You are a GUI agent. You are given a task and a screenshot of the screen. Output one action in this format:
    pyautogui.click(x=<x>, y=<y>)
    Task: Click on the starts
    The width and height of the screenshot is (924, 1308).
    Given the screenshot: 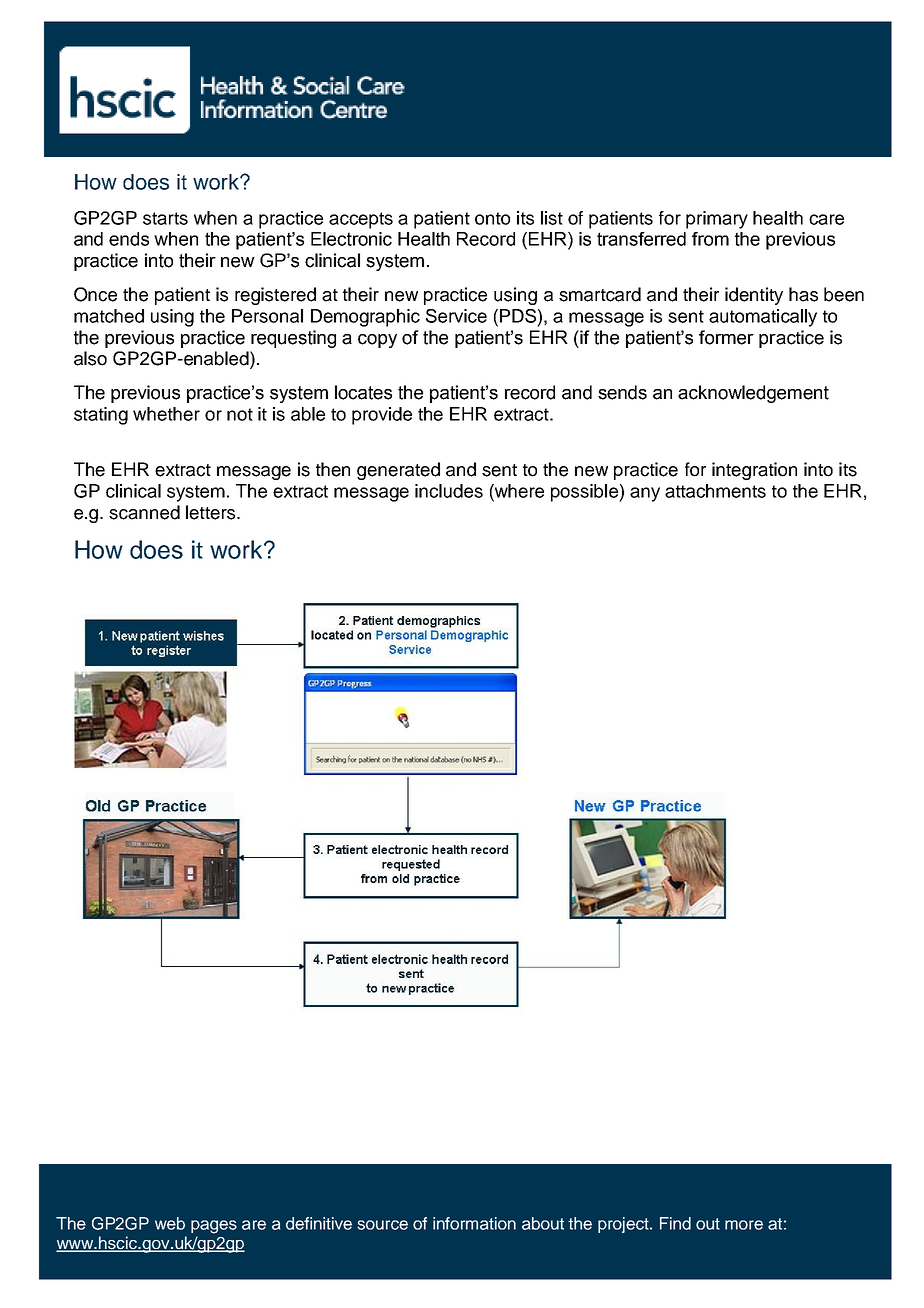 What is the action you would take?
    pyautogui.click(x=165, y=218)
